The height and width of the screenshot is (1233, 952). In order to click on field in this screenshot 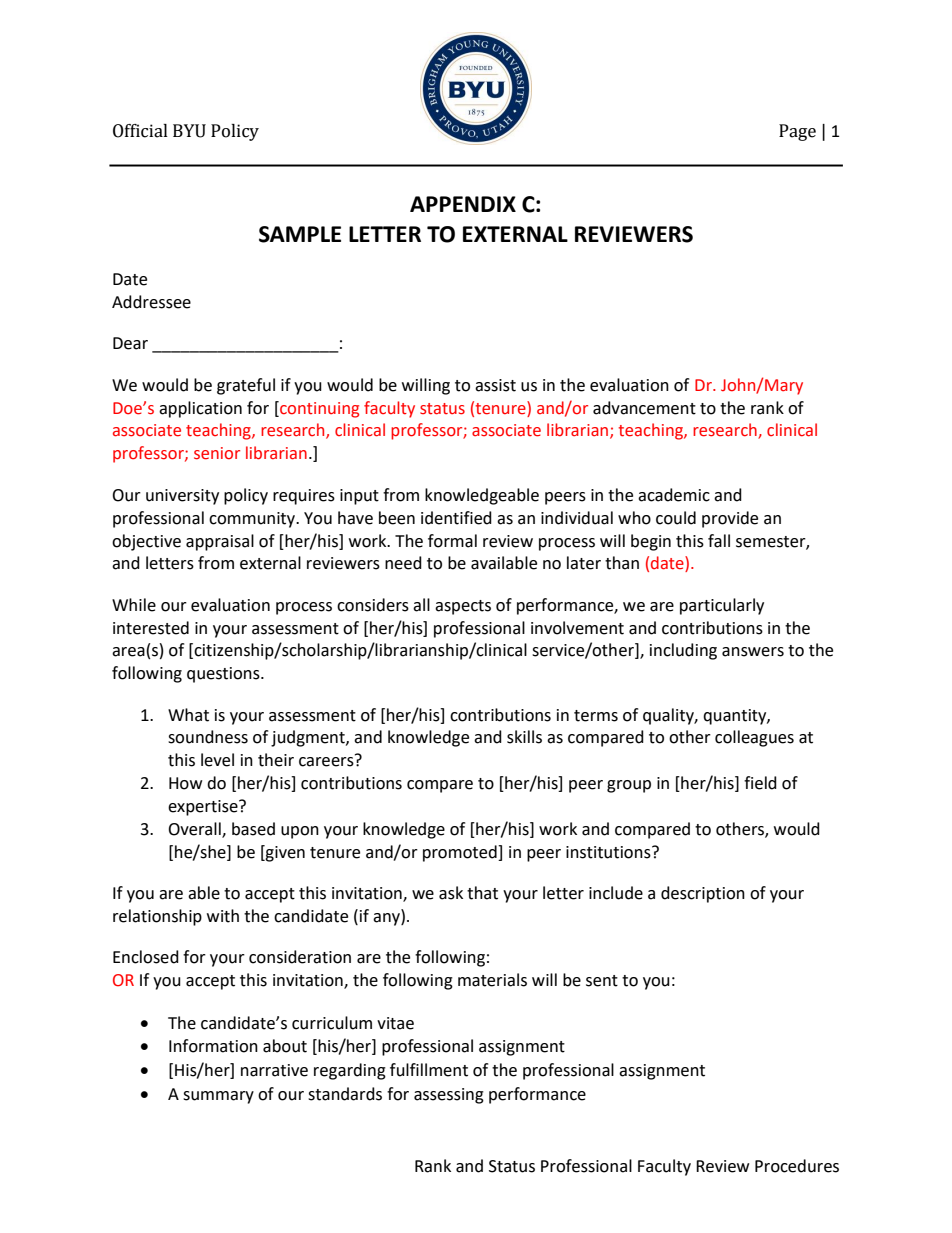, I will do `click(760, 783)`.
